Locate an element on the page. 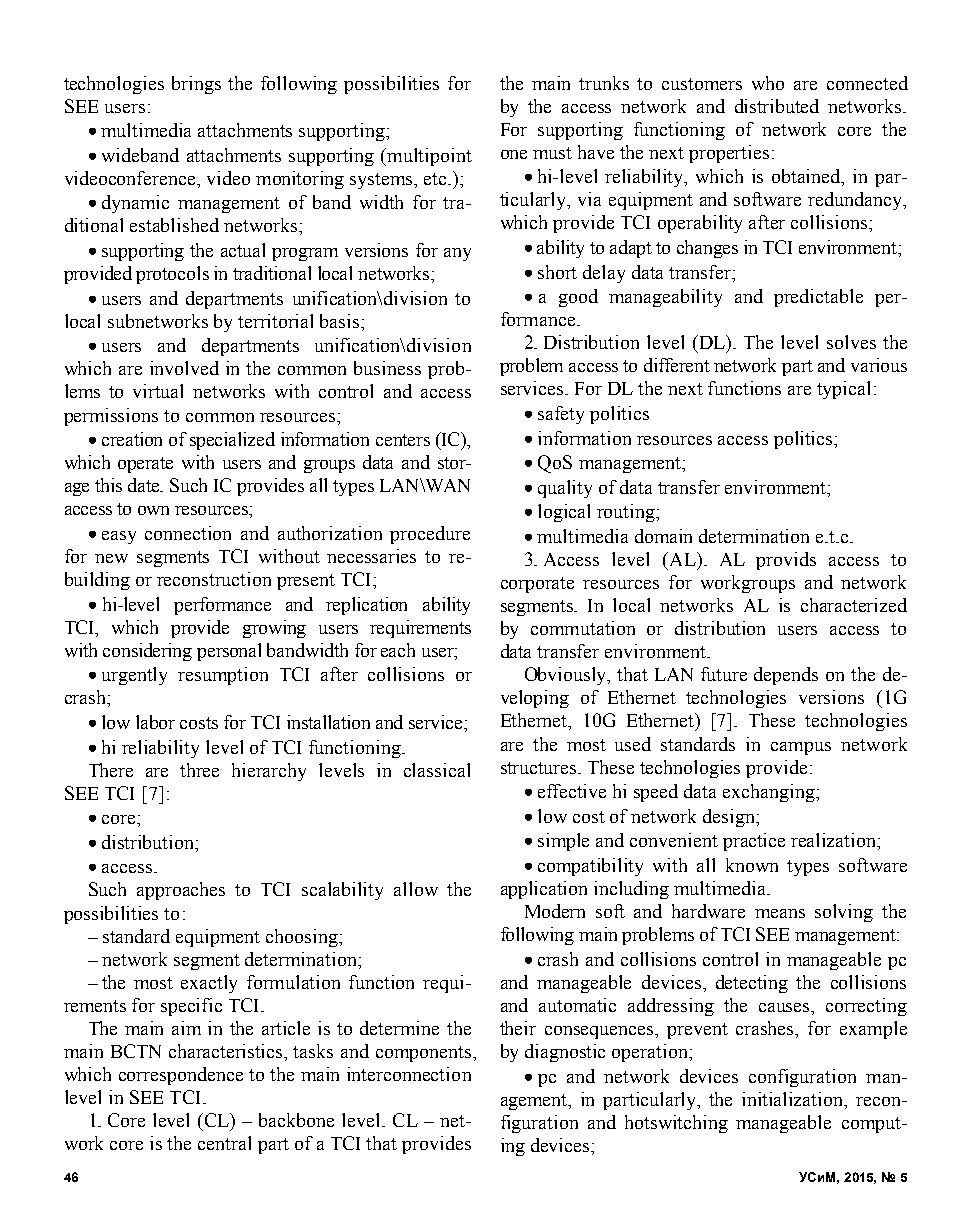 Image resolution: width=971 pixels, height=1232 pixels. involved is located at coordinates (184, 368).
